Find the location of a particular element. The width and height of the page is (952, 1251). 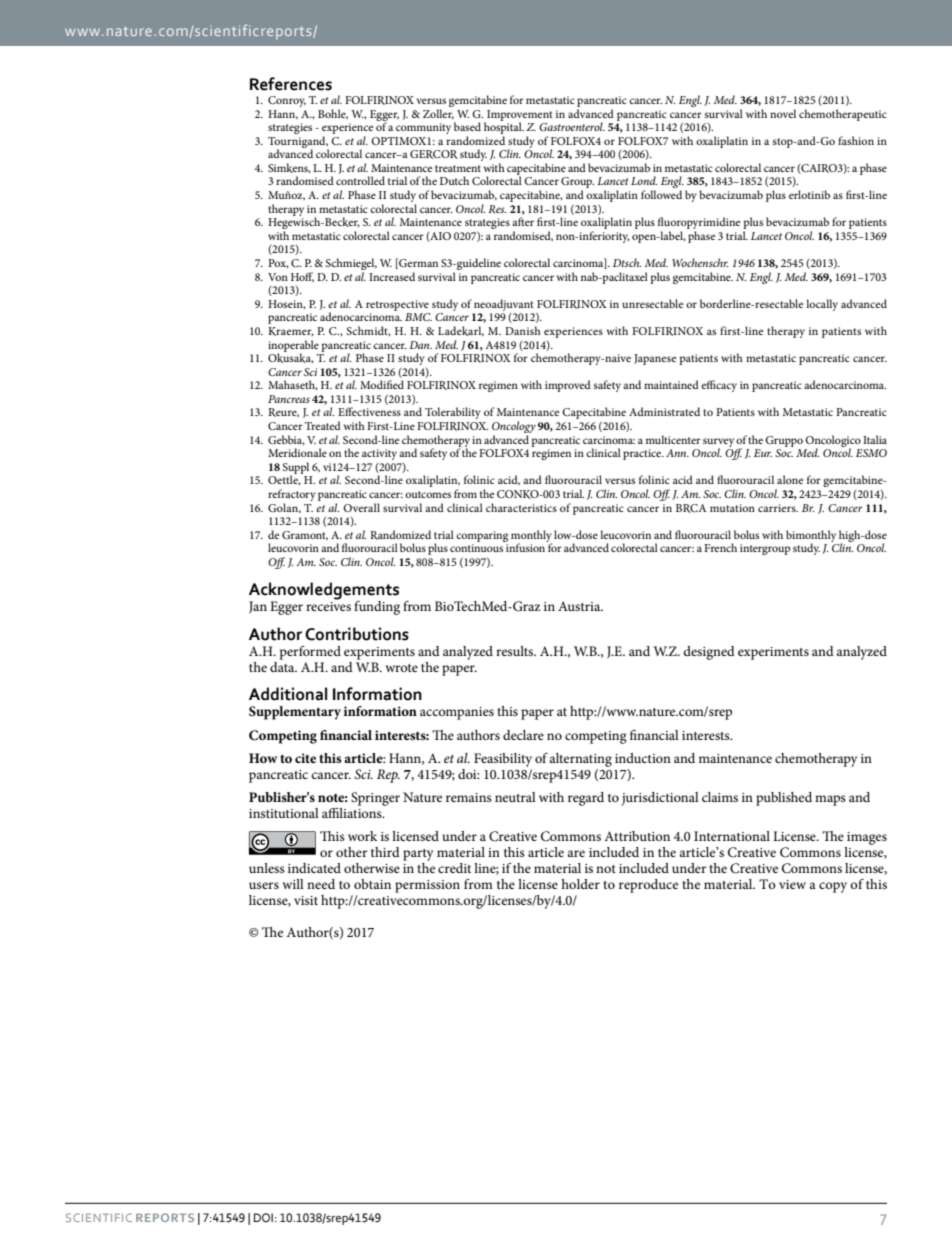

Improvement is located at coordinates (519, 116).
